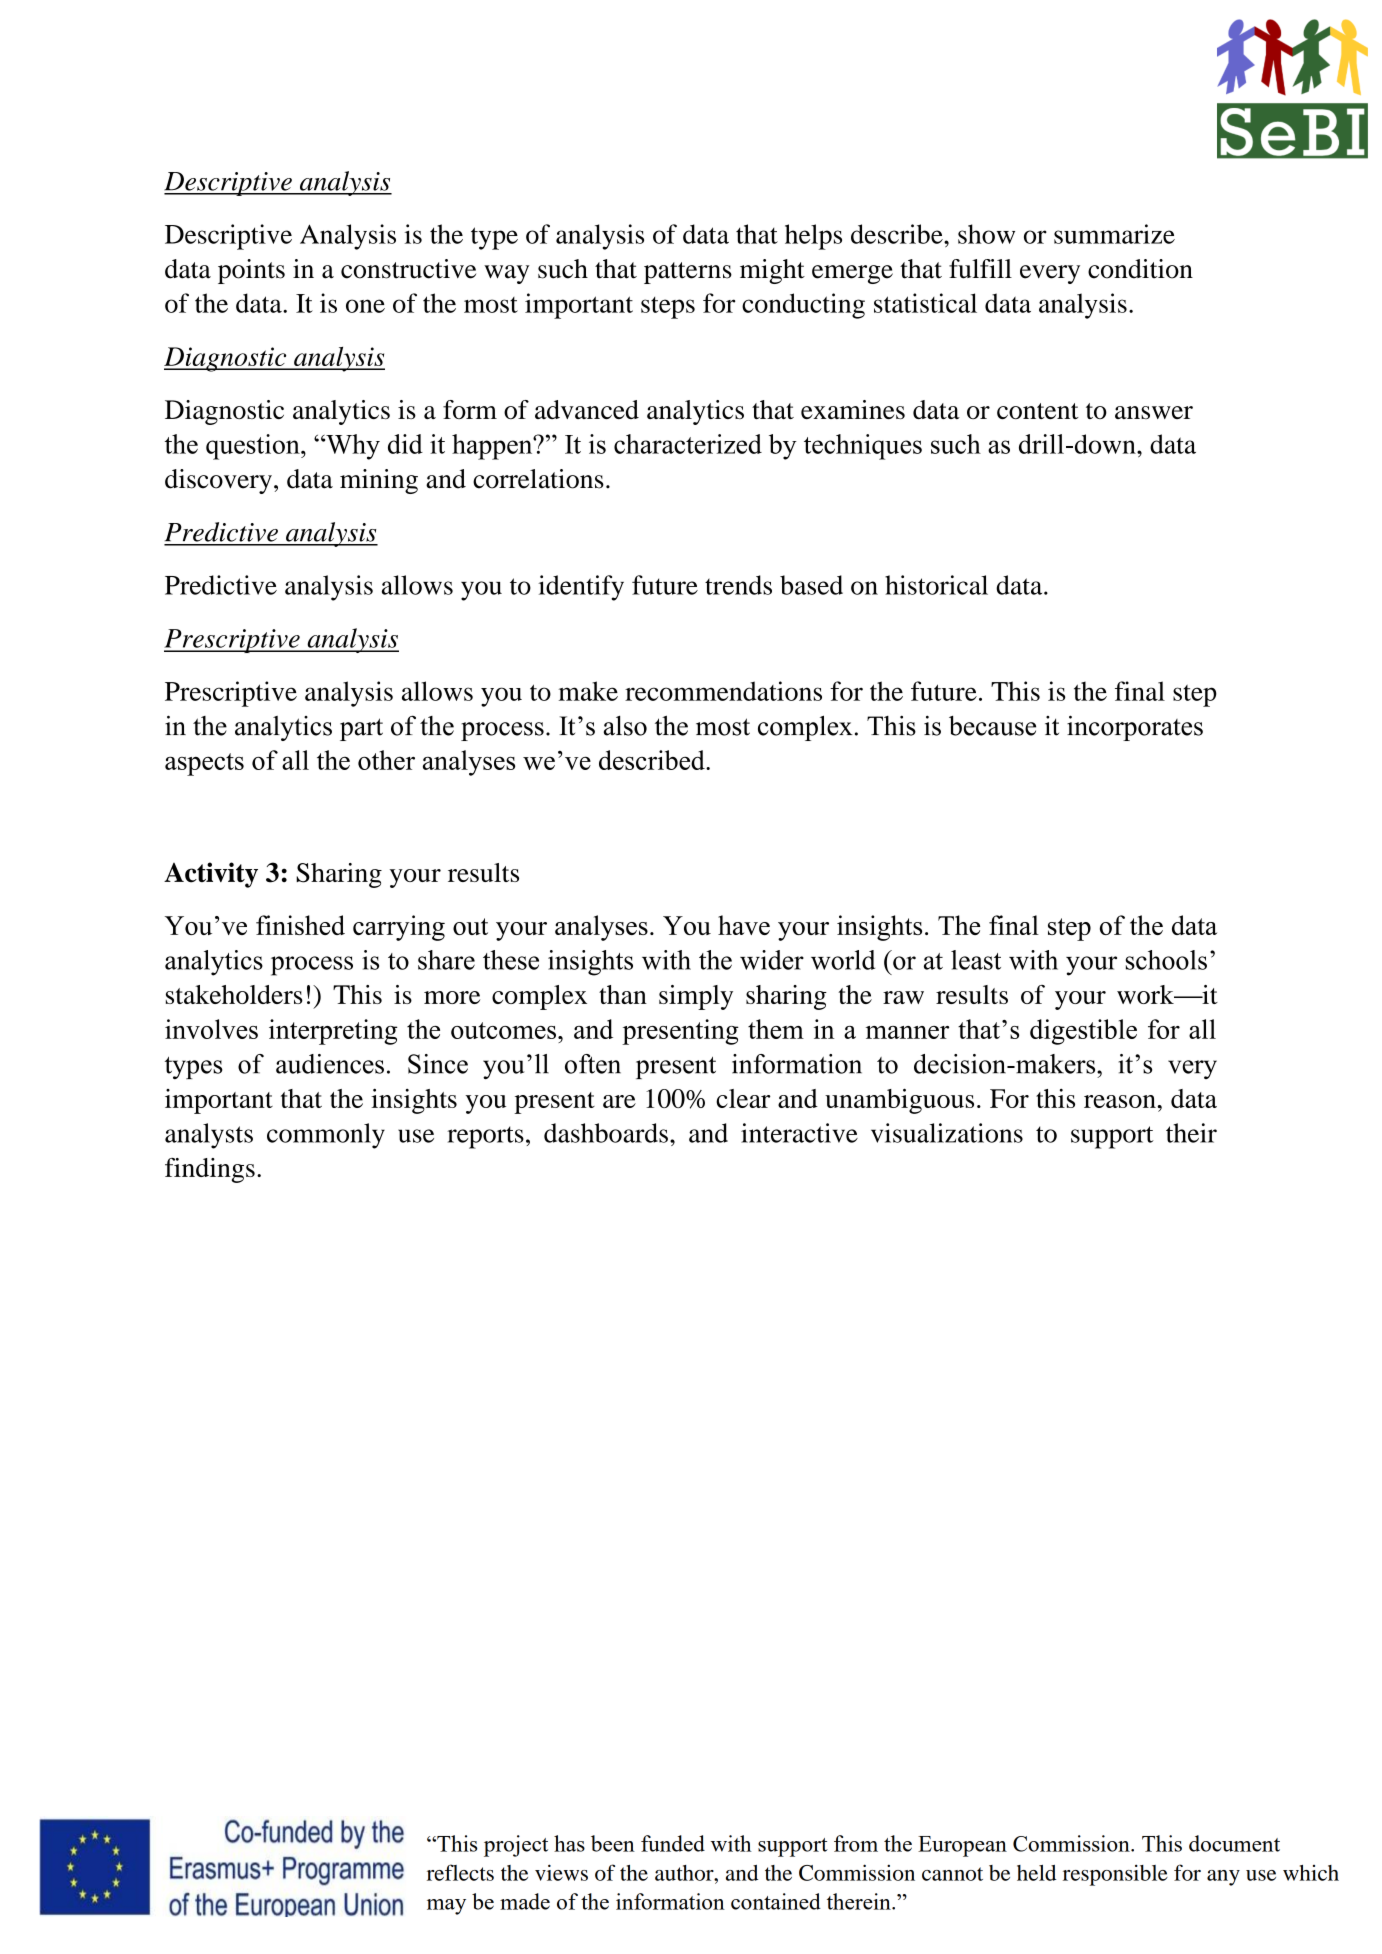  I want to click on their, so click(1191, 1133).
